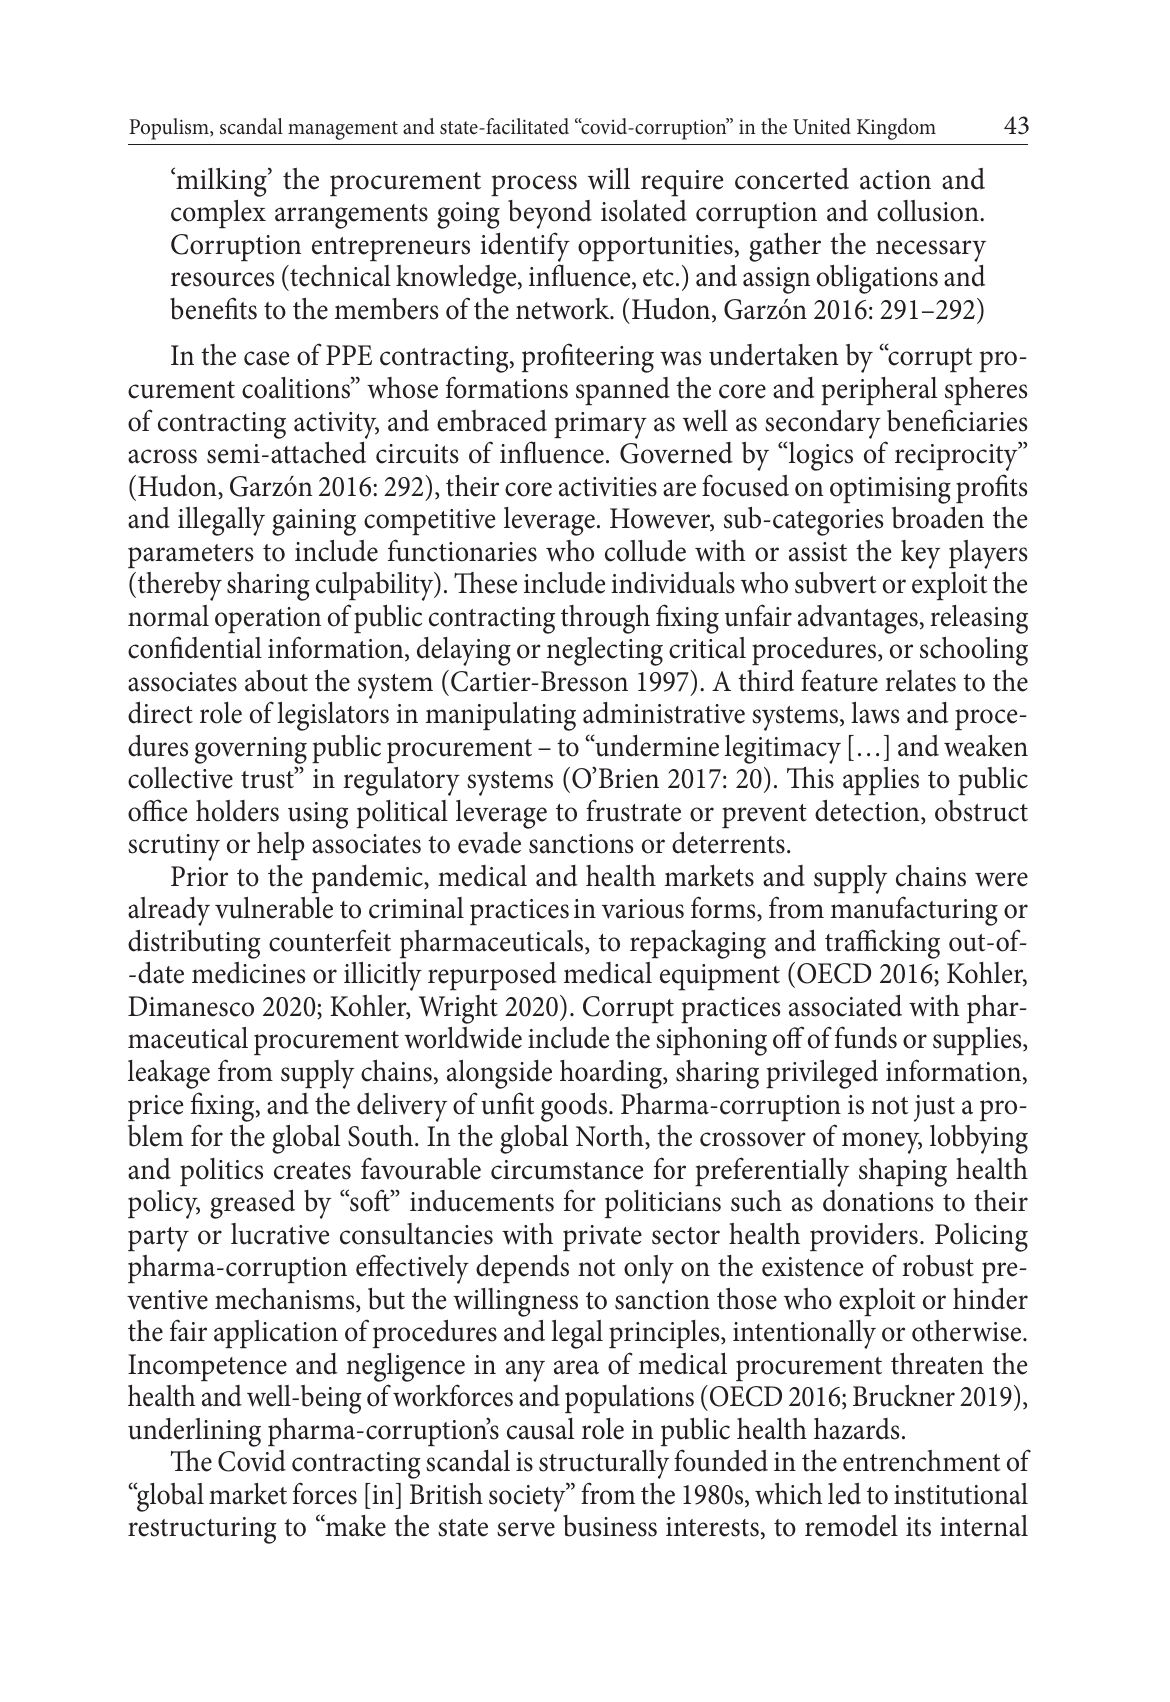 This image has height=1702, width=1170. What do you see at coordinates (868, 811) in the image?
I see `detection` at bounding box center [868, 811].
